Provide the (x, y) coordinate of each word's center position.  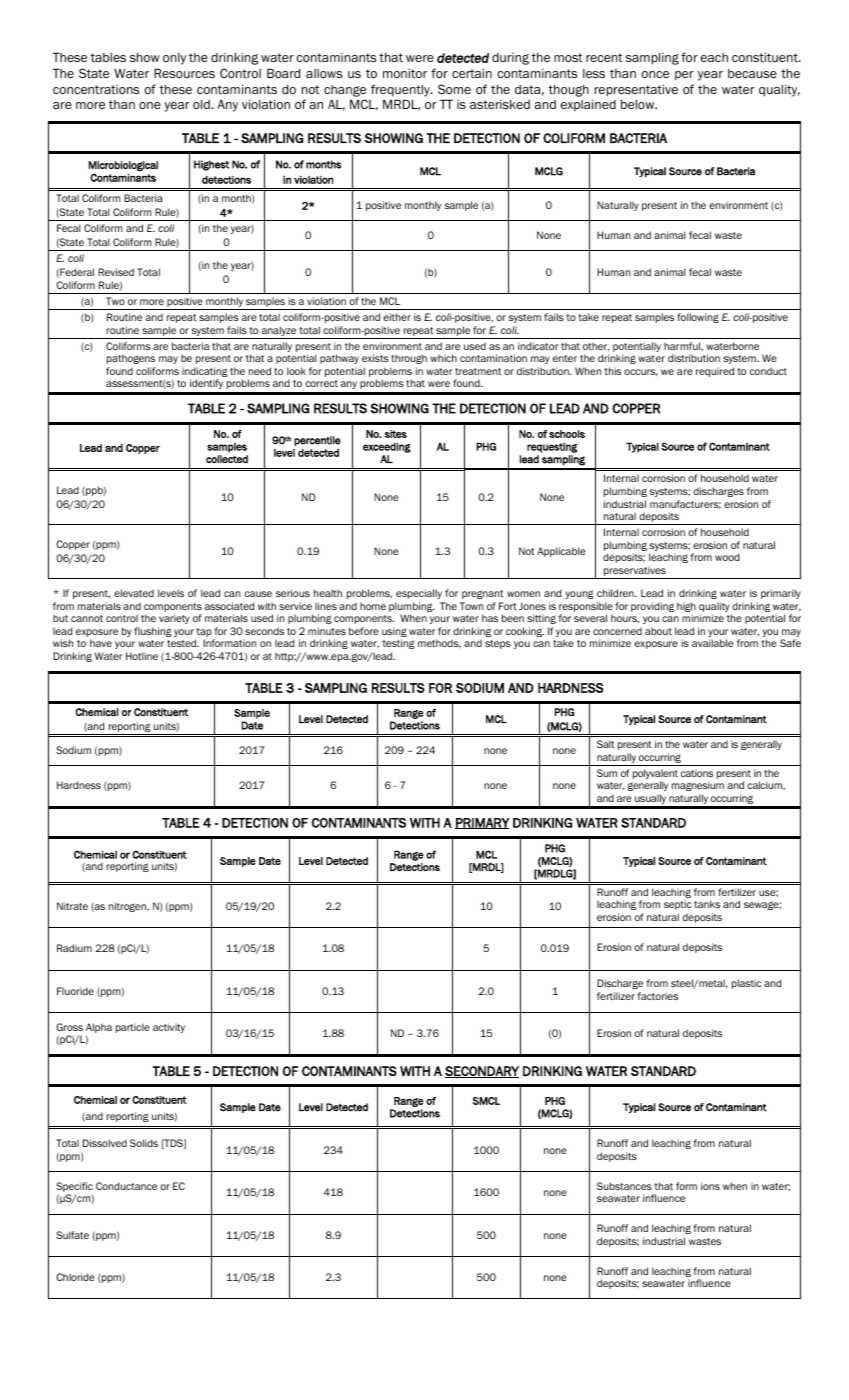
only (174, 59)
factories (657, 996)
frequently (401, 90)
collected (227, 459)
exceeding (387, 447)
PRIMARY (482, 823)
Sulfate (72, 1235)
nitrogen (128, 907)
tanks (707, 904)
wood (727, 557)
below (639, 104)
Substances (624, 1186)
